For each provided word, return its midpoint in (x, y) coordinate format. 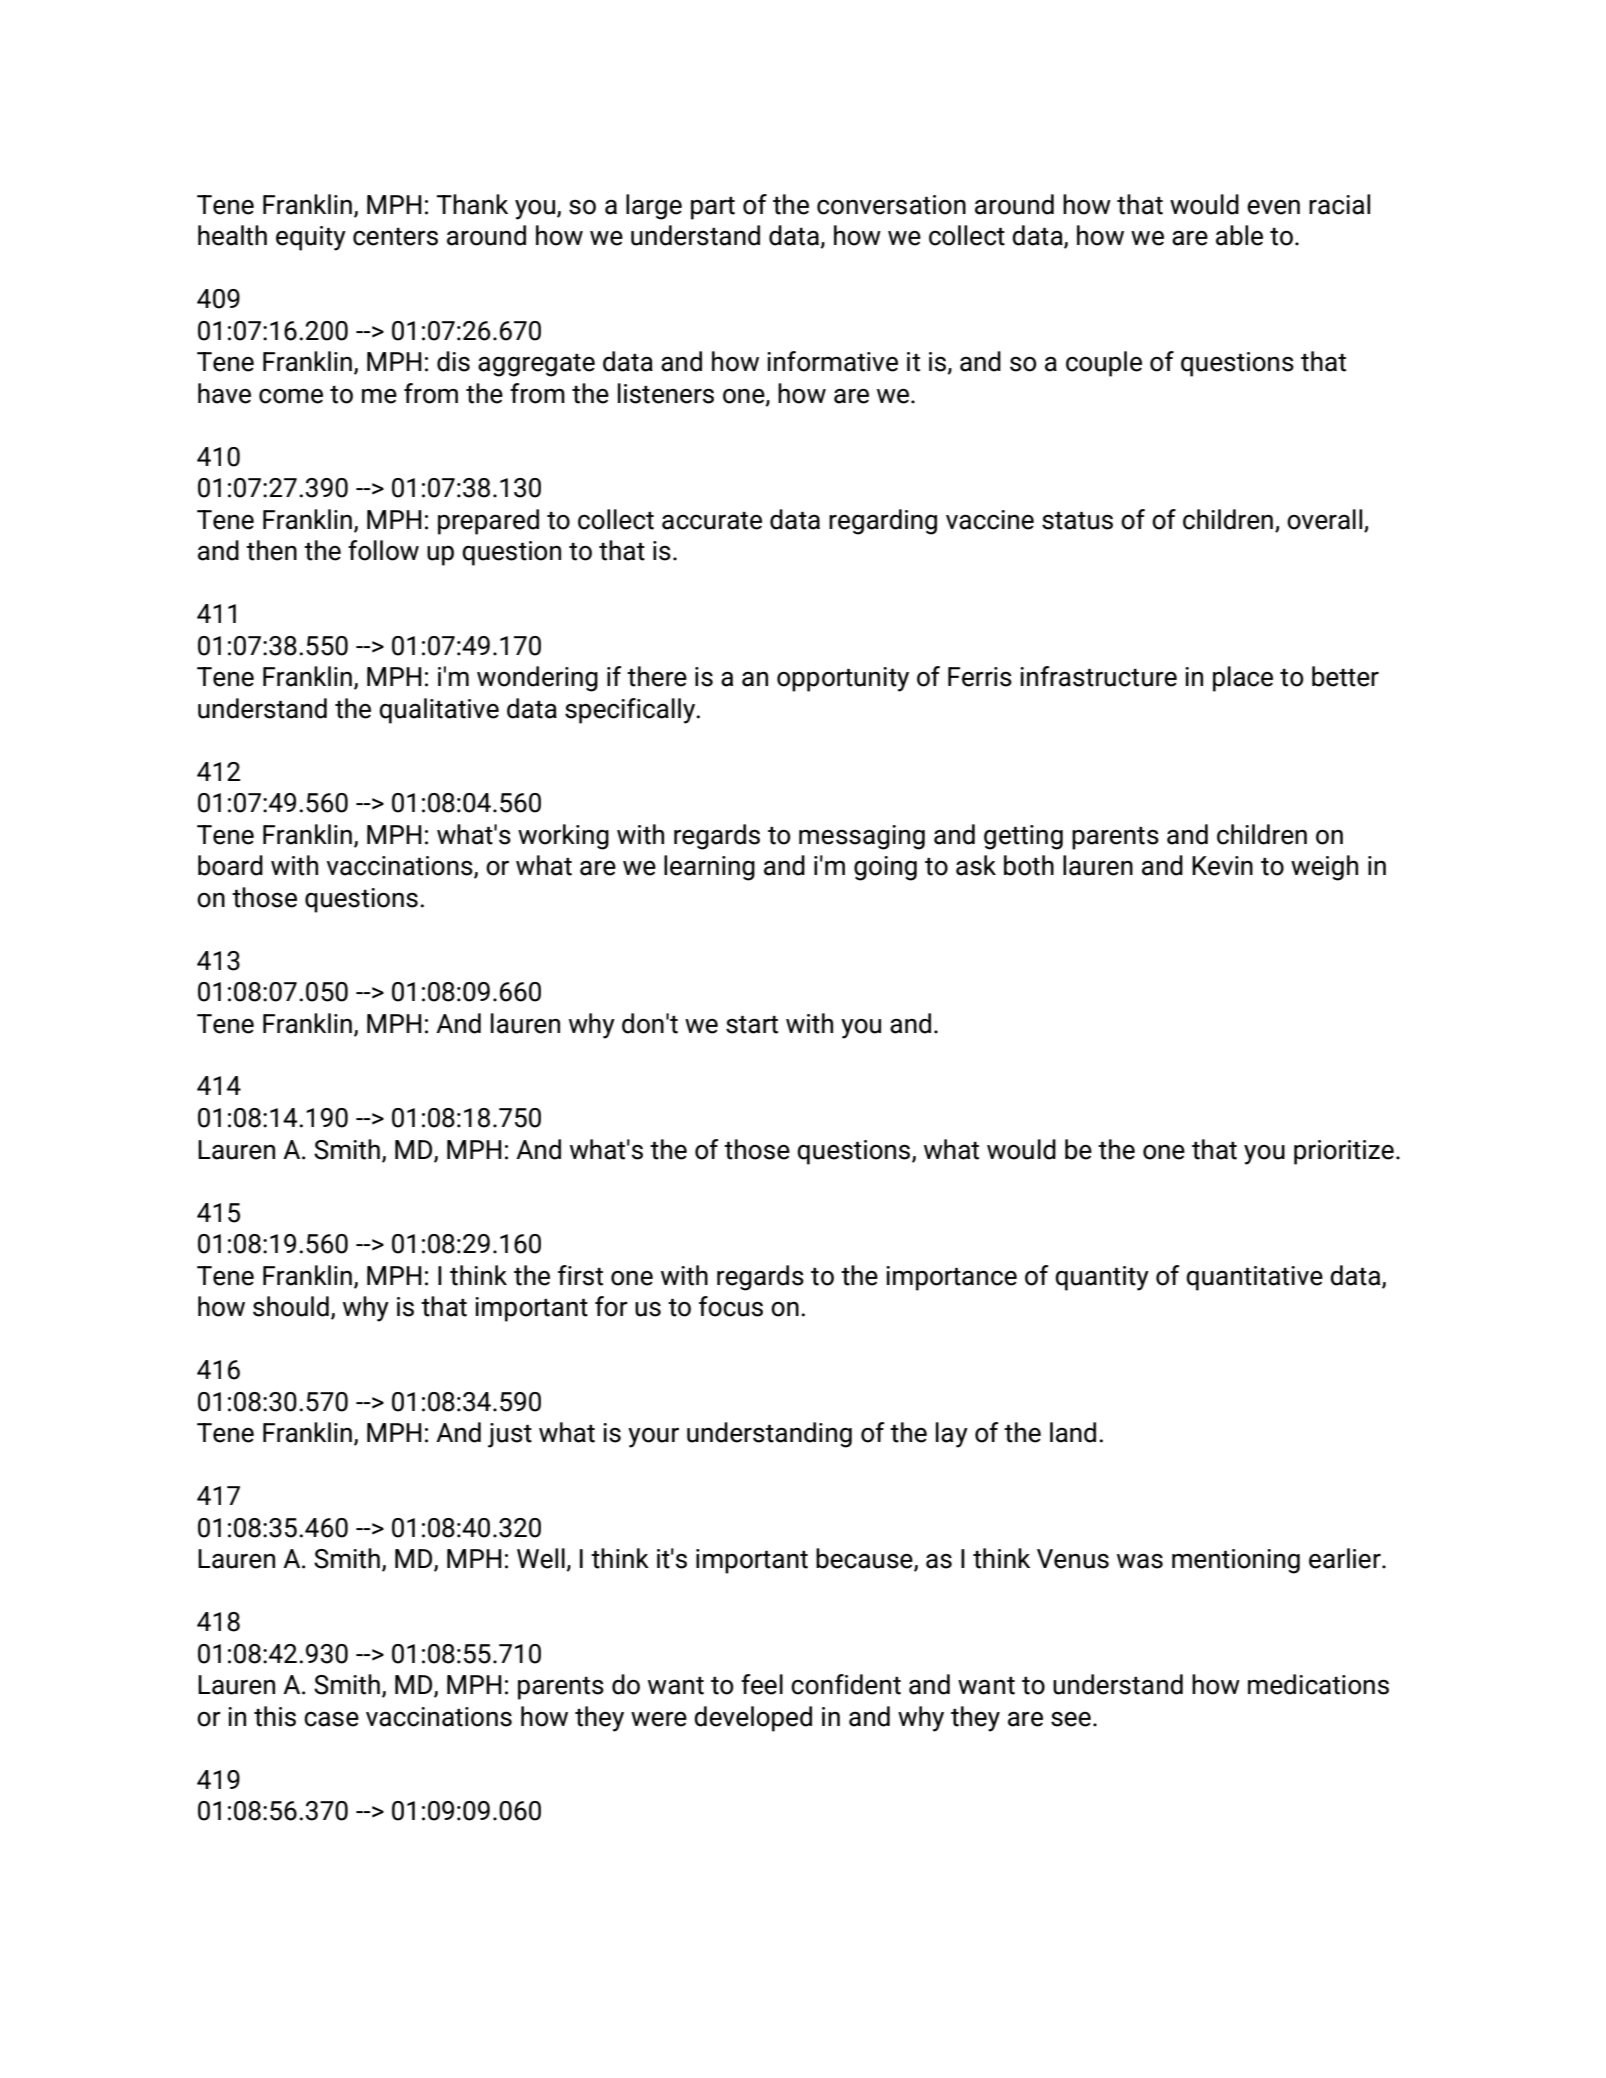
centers (395, 237)
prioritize (1344, 1152)
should (291, 1306)
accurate (712, 521)
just (510, 1435)
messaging (862, 837)
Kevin (1222, 866)
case (331, 1719)
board (230, 865)
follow (383, 550)
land (1073, 1432)
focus (731, 1306)
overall (1324, 519)
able (1239, 235)
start (752, 1025)
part (713, 208)
